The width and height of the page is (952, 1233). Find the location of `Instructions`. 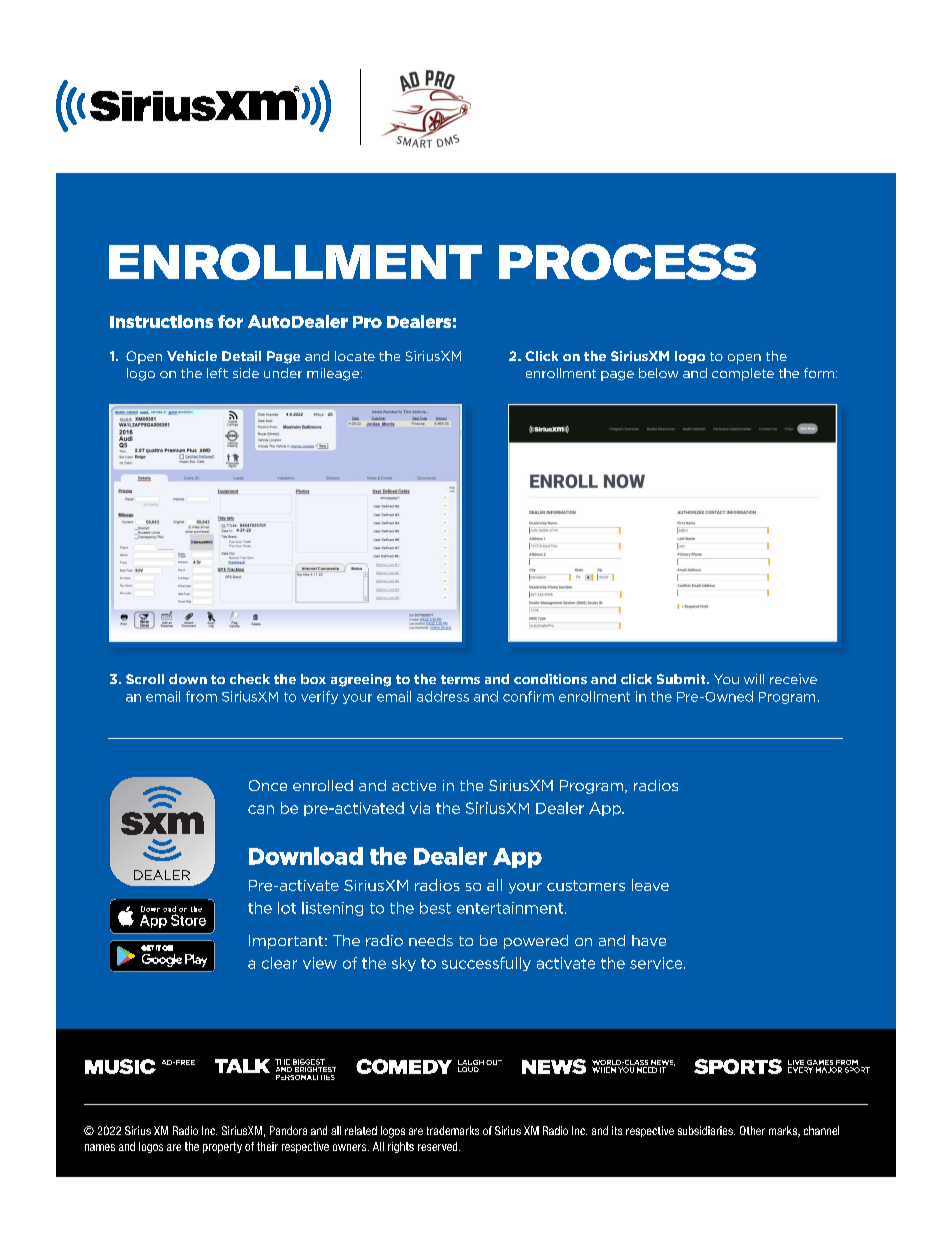

Instructions is located at coordinates (161, 321).
